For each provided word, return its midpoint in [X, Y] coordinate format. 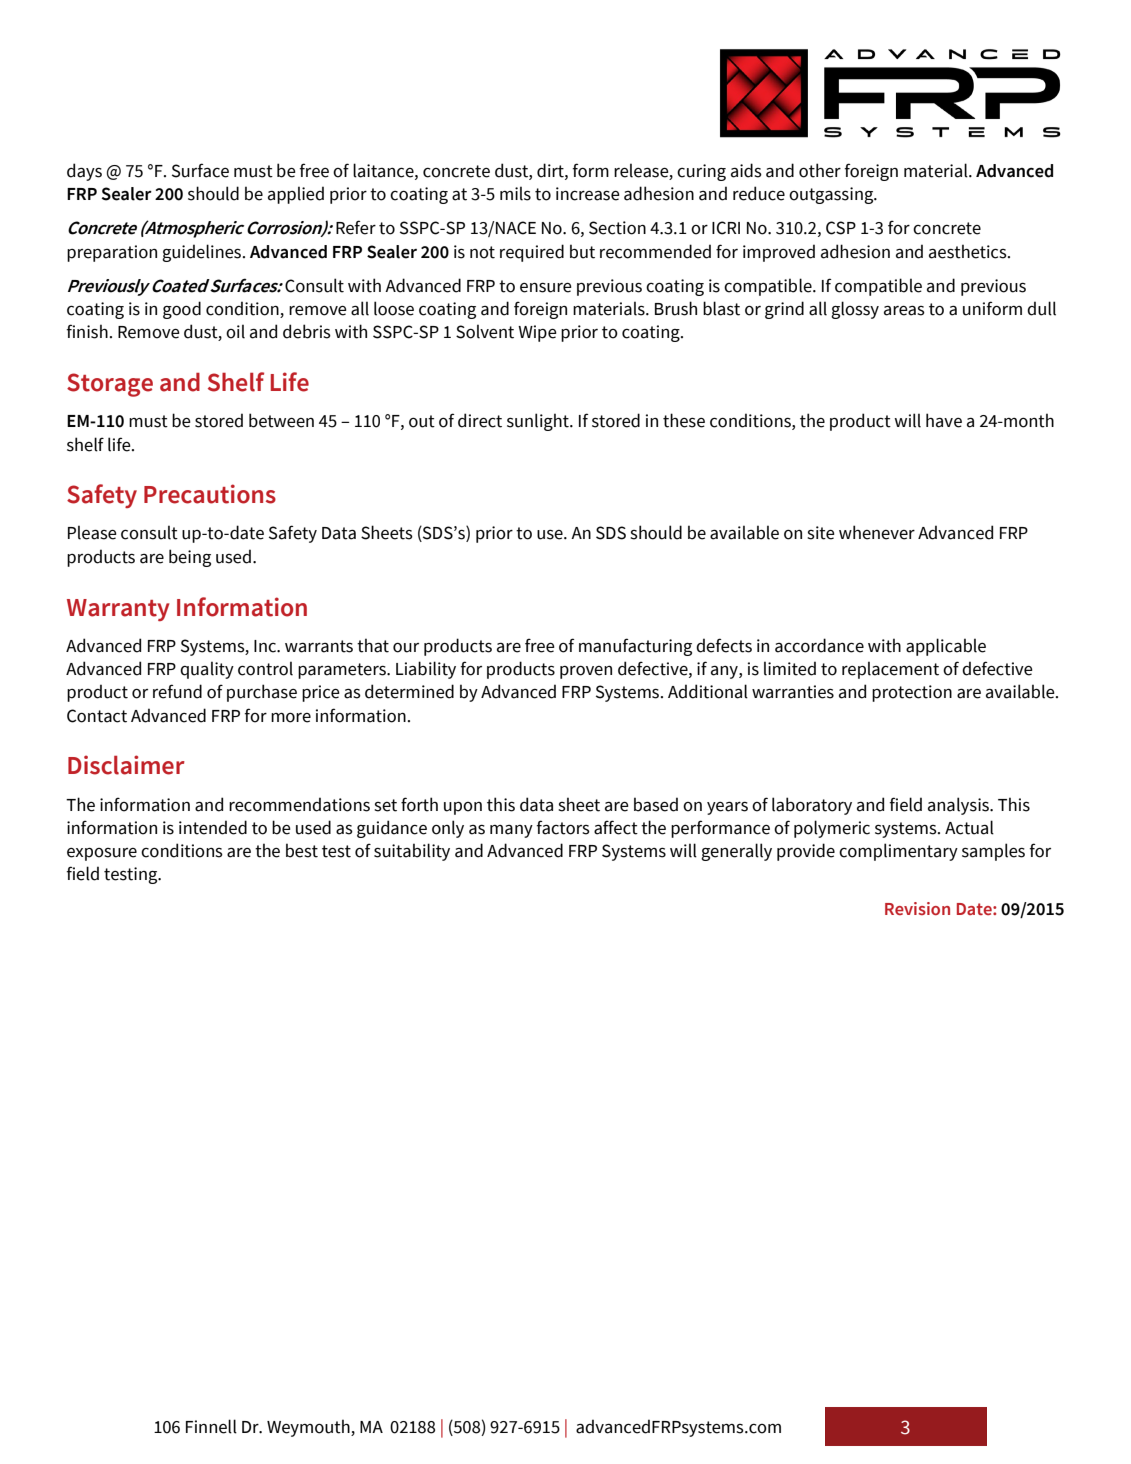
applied [296, 195]
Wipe [537, 333]
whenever [877, 532]
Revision [917, 908]
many [511, 831]
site [821, 533]
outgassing [832, 195]
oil [235, 331]
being [190, 558]
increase [588, 194]
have [944, 420]
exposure [102, 854]
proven [586, 672]
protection [912, 693]
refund [177, 691]
